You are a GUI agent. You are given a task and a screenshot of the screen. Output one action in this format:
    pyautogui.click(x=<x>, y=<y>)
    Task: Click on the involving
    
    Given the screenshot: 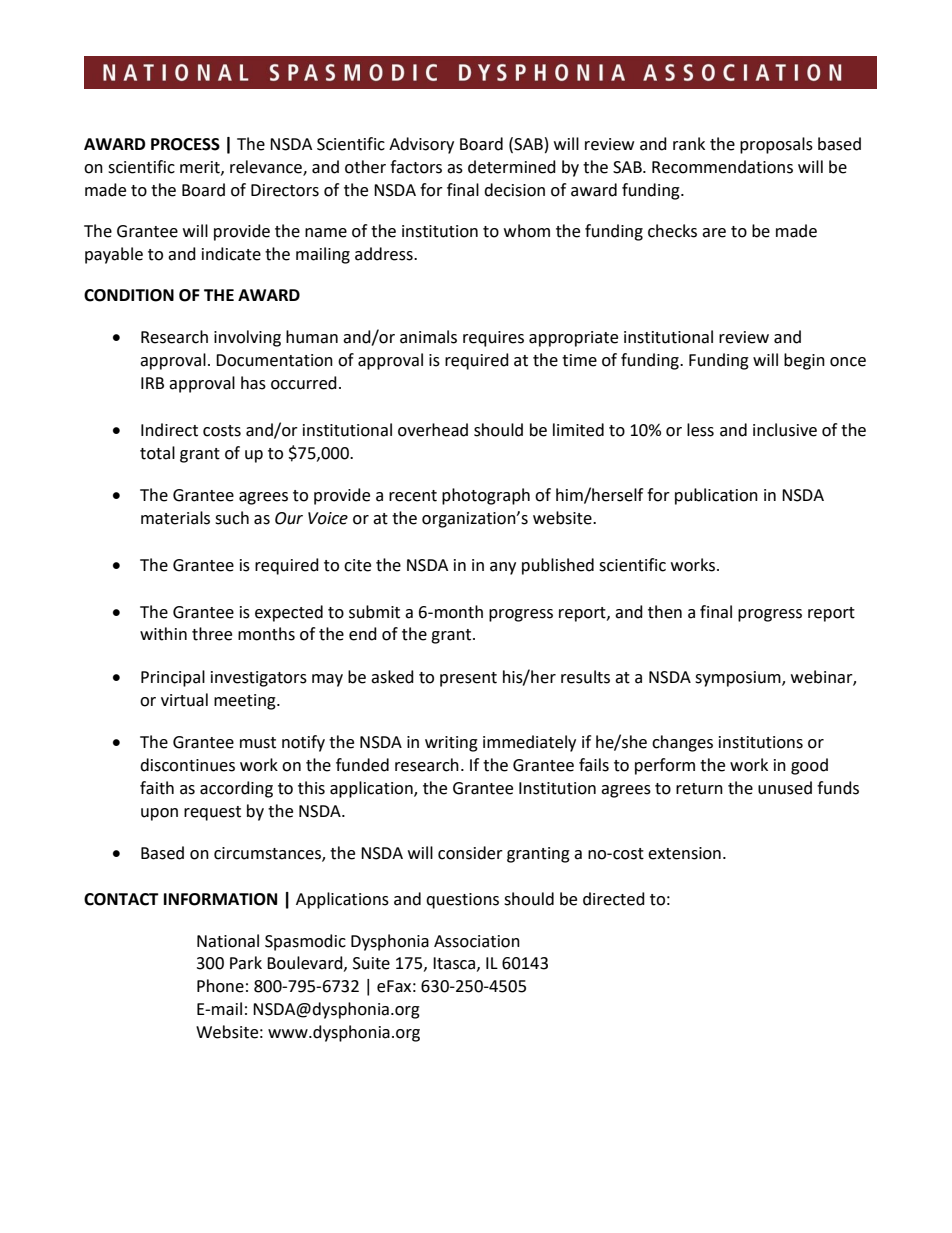 What is the action you would take?
    pyautogui.click(x=247, y=338)
